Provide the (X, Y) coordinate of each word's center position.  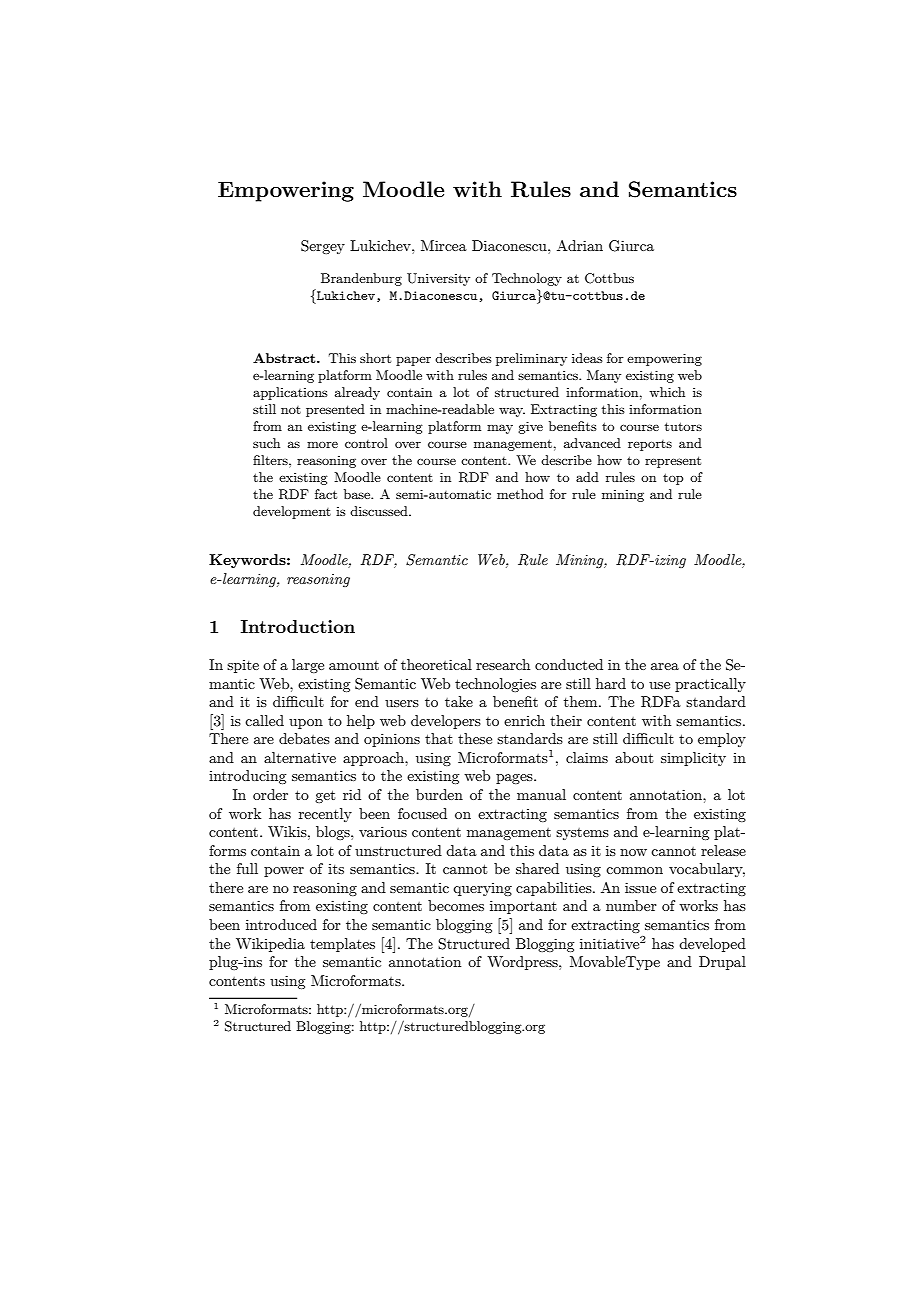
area (665, 666)
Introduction (298, 626)
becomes (456, 905)
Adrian (580, 245)
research (503, 664)
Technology (527, 279)
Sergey (323, 247)
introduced (281, 924)
